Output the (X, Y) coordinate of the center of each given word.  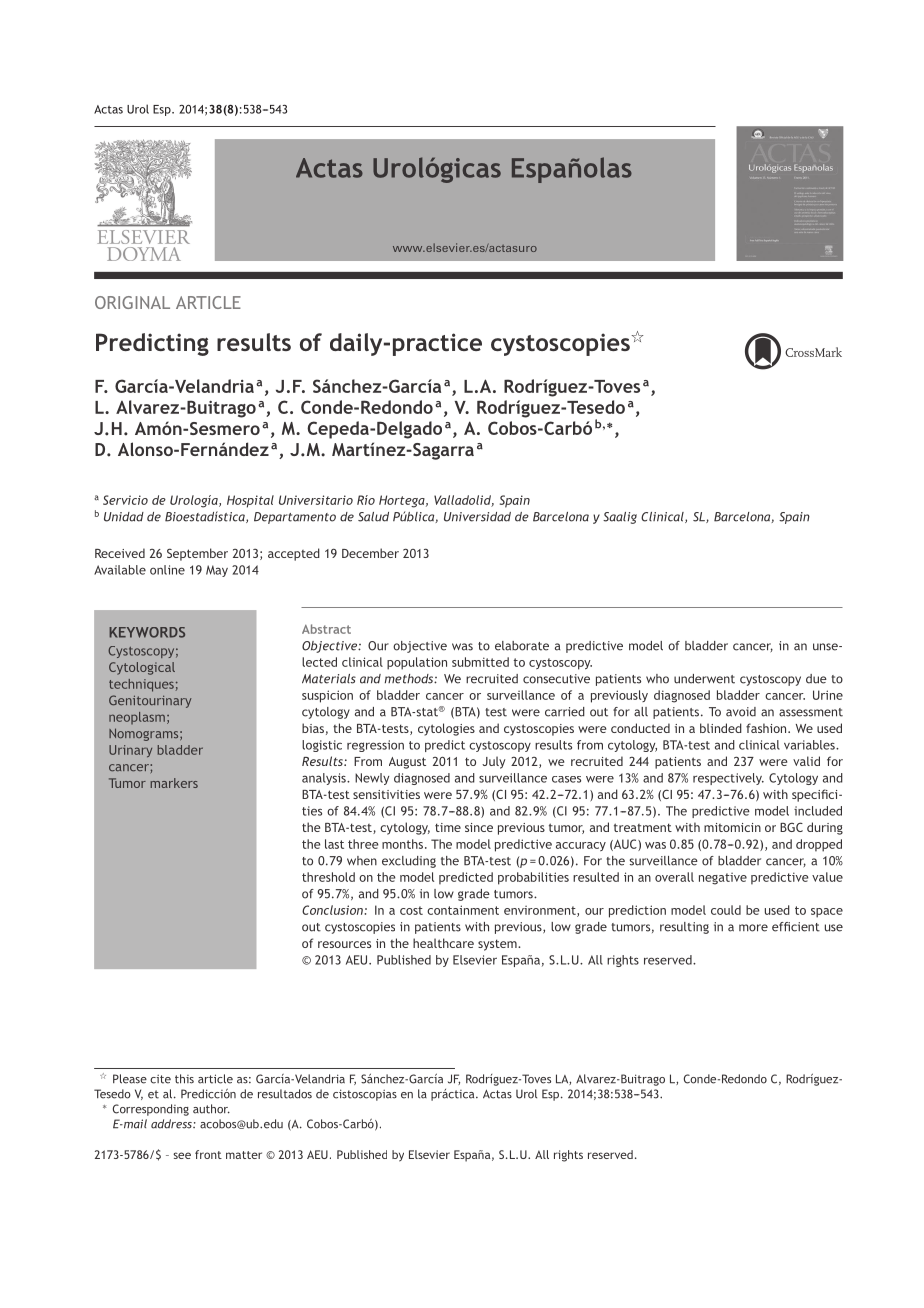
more (753, 928)
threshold (328, 877)
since (479, 827)
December (370, 553)
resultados (285, 1094)
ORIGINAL (132, 302)
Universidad (477, 517)
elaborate (522, 646)
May (217, 571)
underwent (704, 679)
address (172, 1124)
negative (723, 879)
